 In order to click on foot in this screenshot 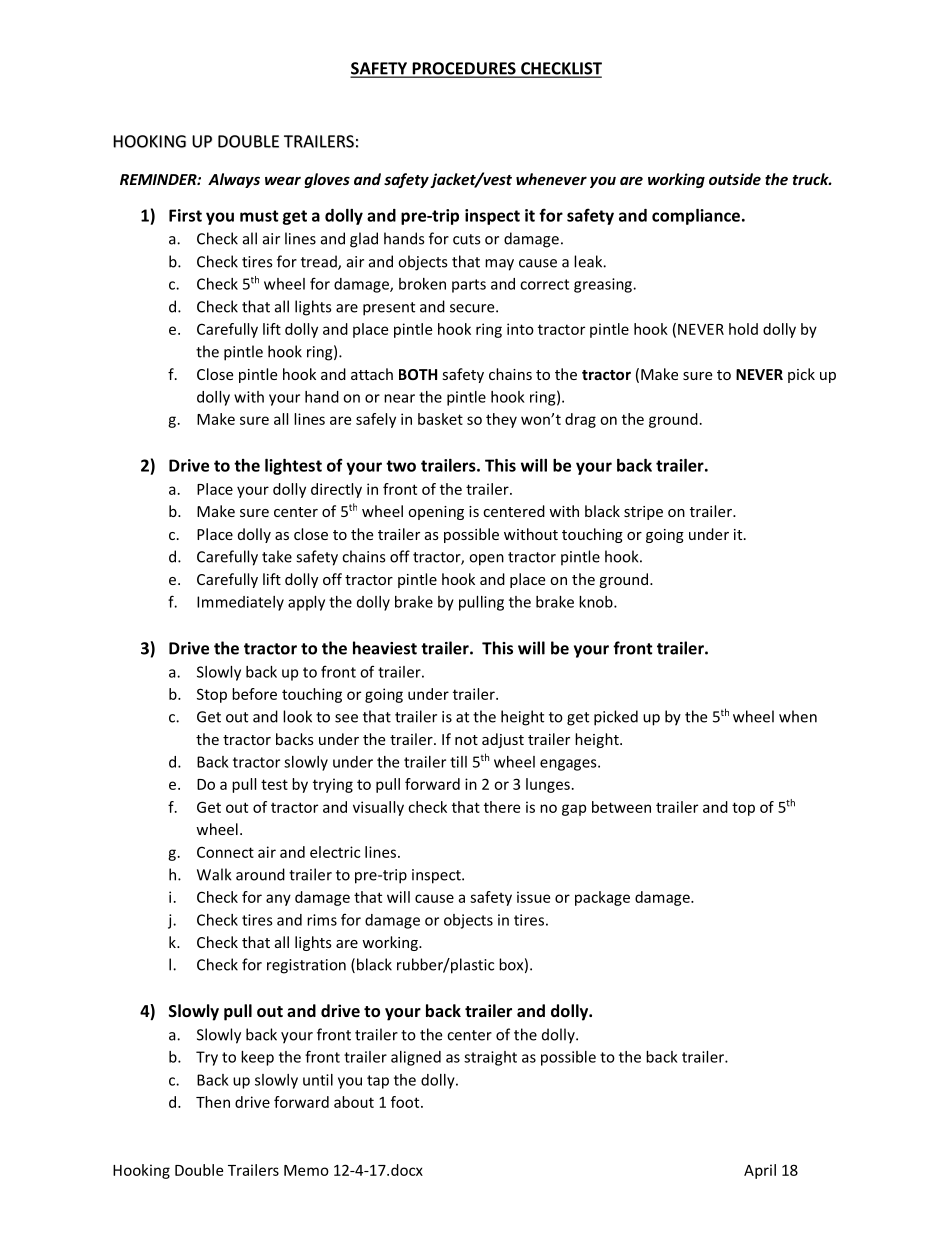, I will do `click(406, 1102)`.
